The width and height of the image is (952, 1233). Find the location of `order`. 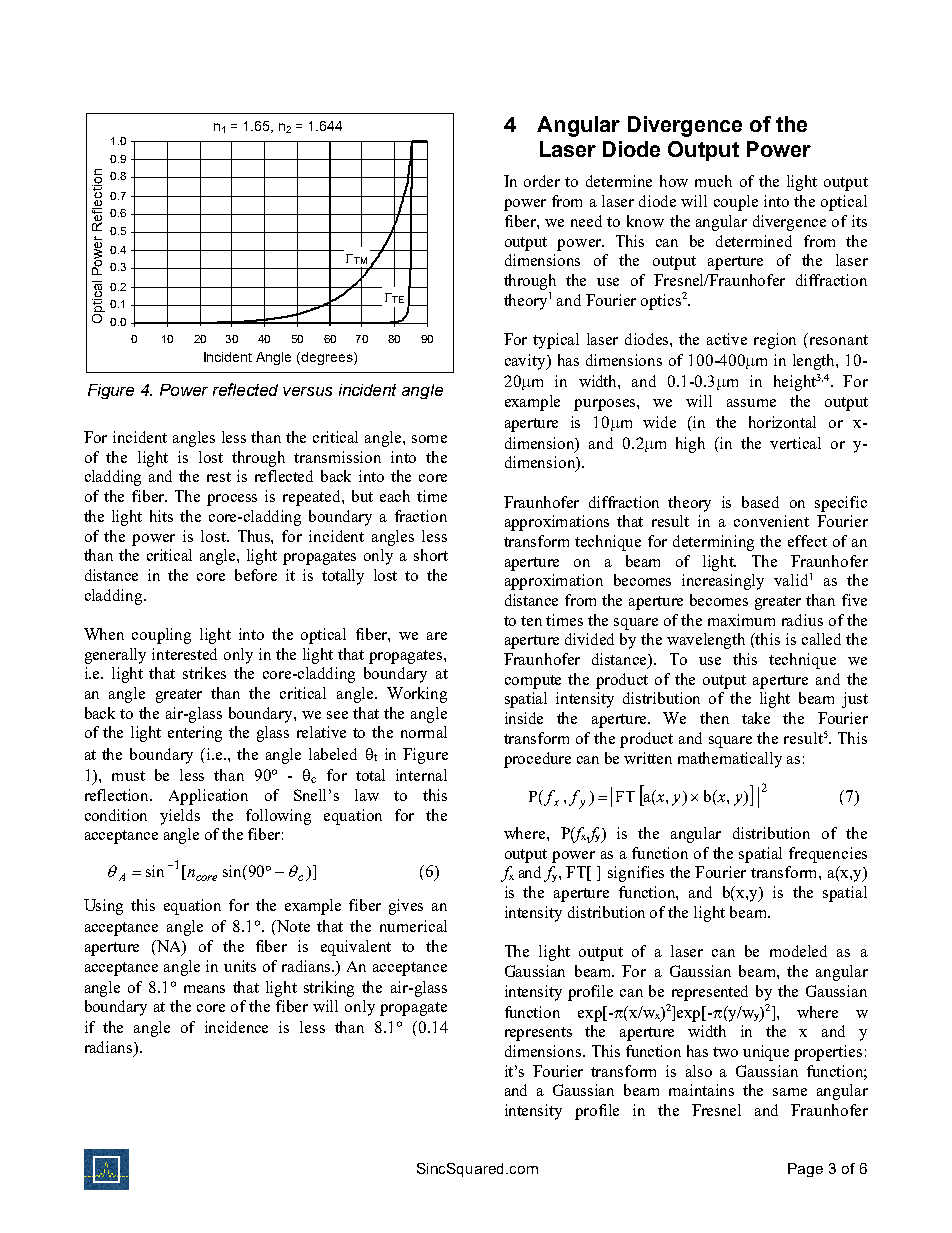

order is located at coordinates (542, 181).
